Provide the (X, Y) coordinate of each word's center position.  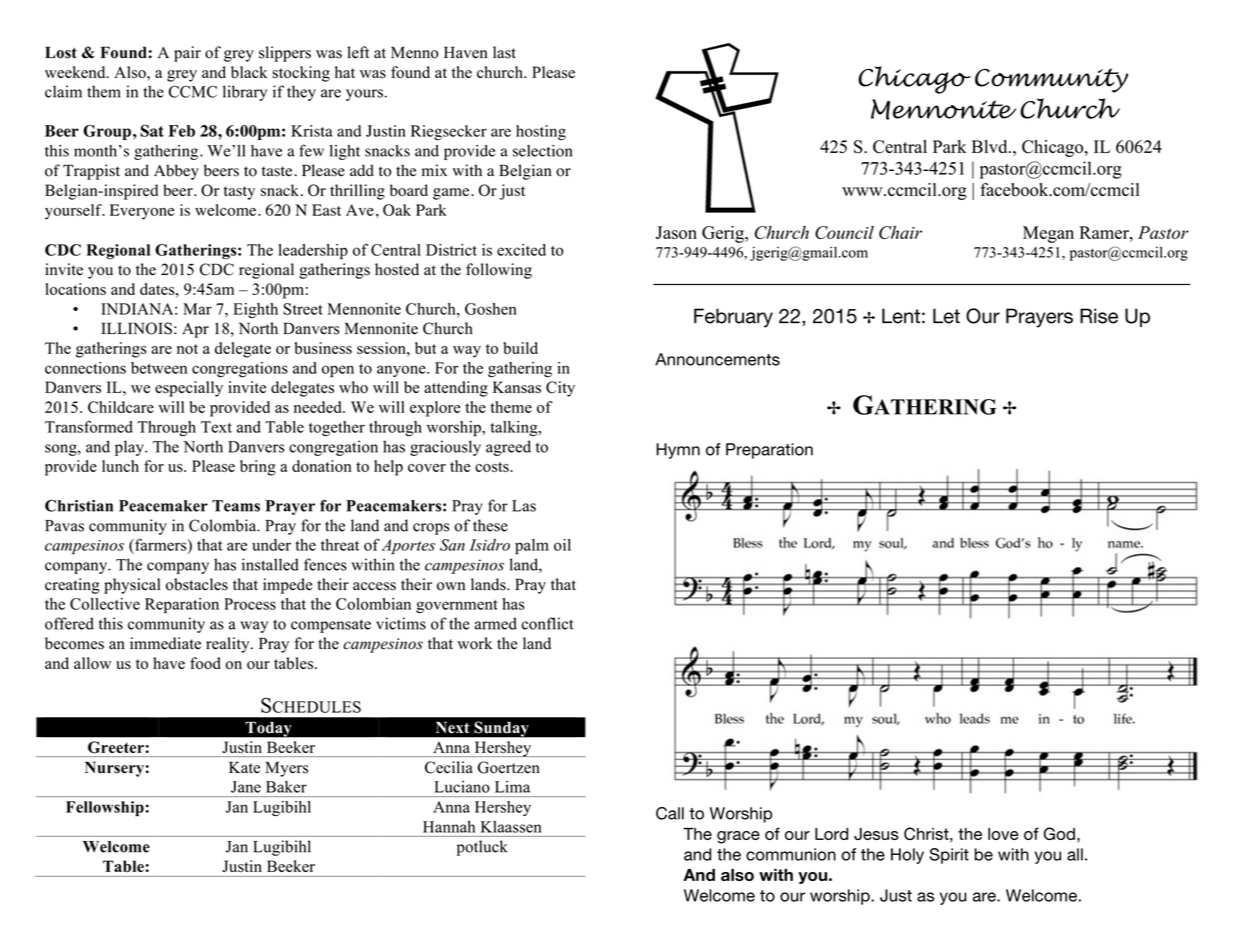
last (504, 52)
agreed (508, 448)
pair (187, 54)
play (130, 448)
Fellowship (105, 808)
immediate (165, 643)
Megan (1048, 234)
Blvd (991, 146)
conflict (547, 623)
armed (496, 623)
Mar (197, 309)
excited (521, 250)
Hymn (678, 451)
